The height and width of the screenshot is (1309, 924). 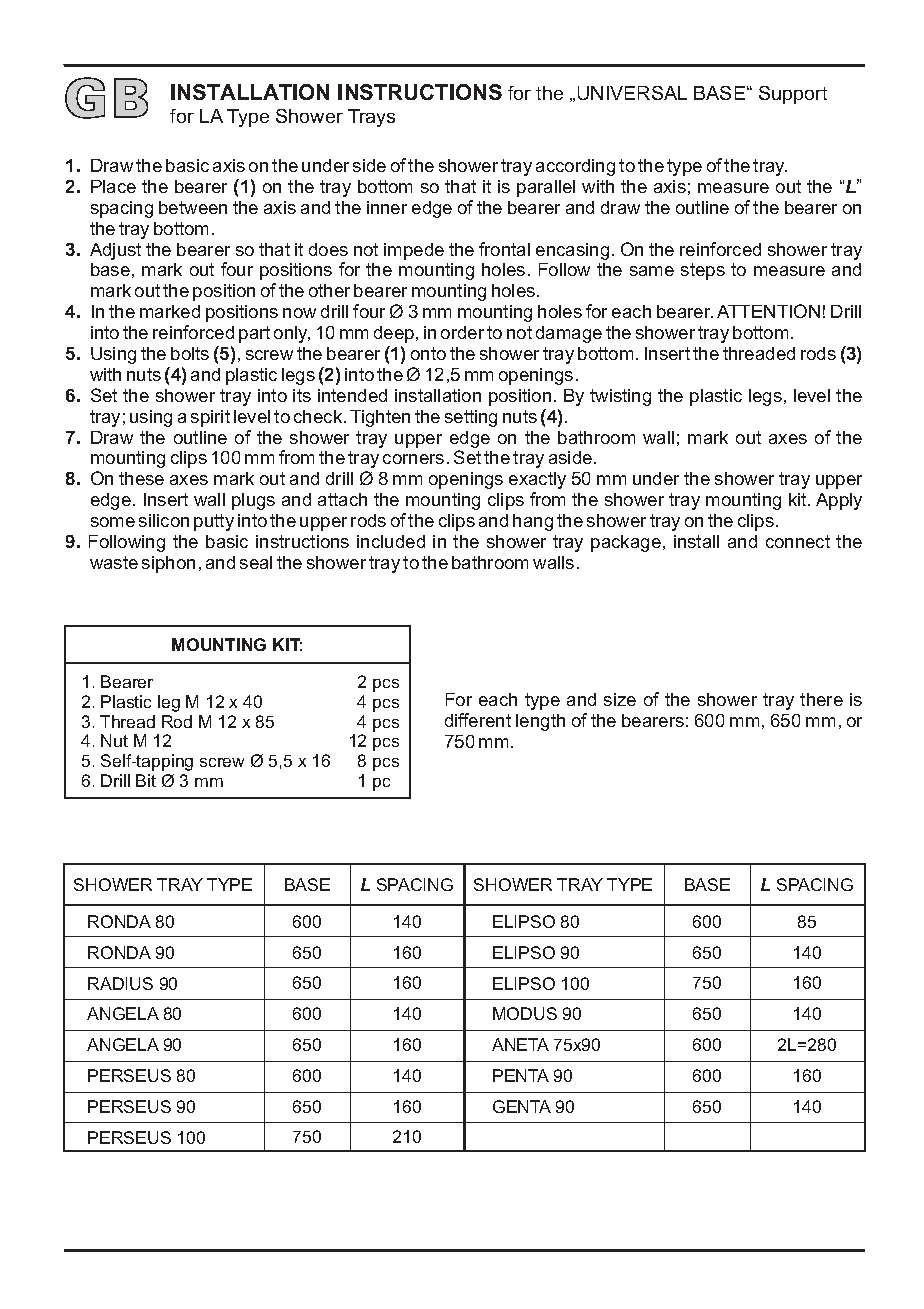 What do you see at coordinates (839, 501) in the screenshot?
I see `Apply` at bounding box center [839, 501].
